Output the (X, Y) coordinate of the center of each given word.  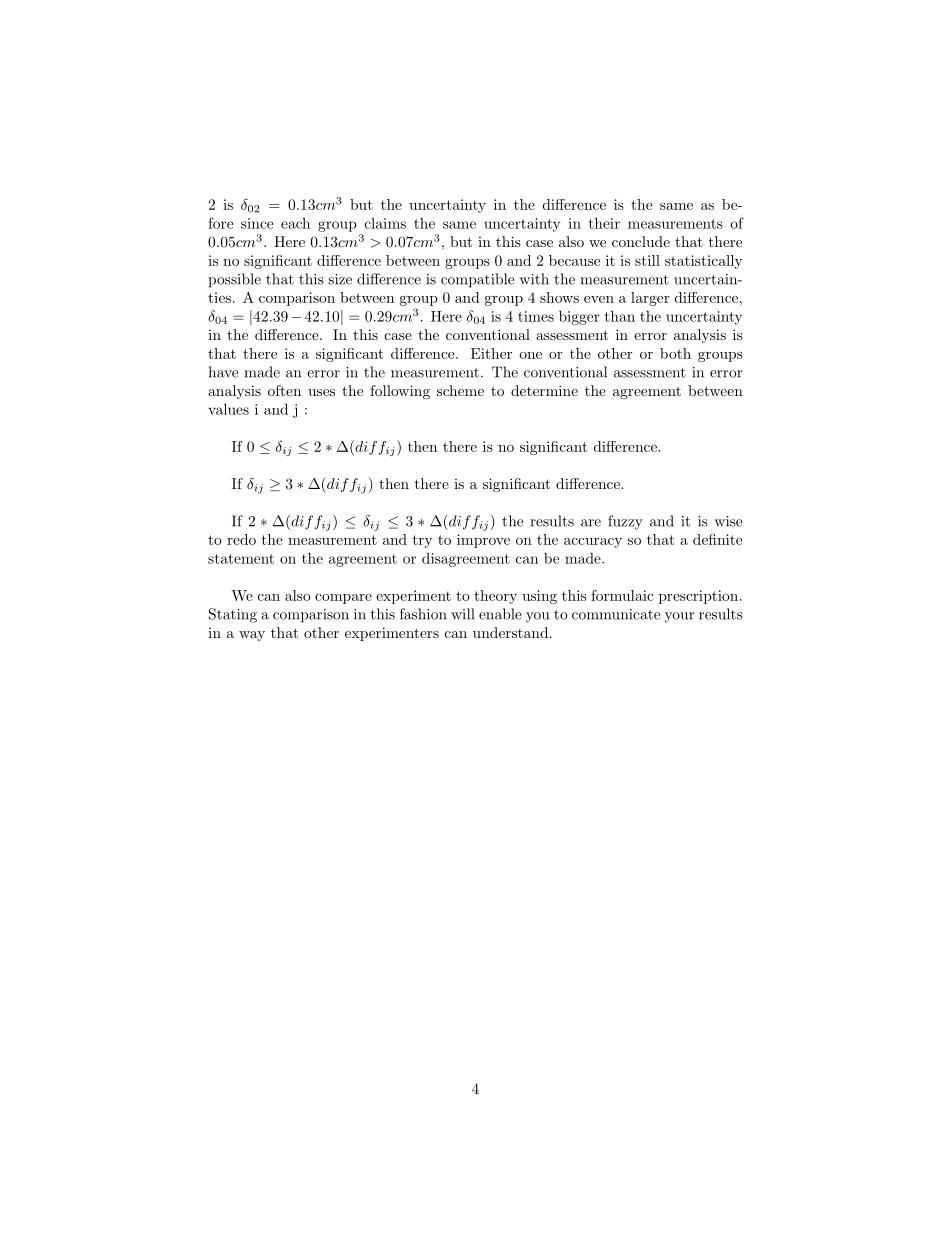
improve (483, 541)
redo (241, 539)
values (228, 409)
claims (385, 223)
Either (491, 353)
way (252, 636)
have (223, 372)
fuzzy (625, 522)
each (295, 223)
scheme (460, 390)
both (675, 353)
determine (544, 390)
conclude (641, 241)
